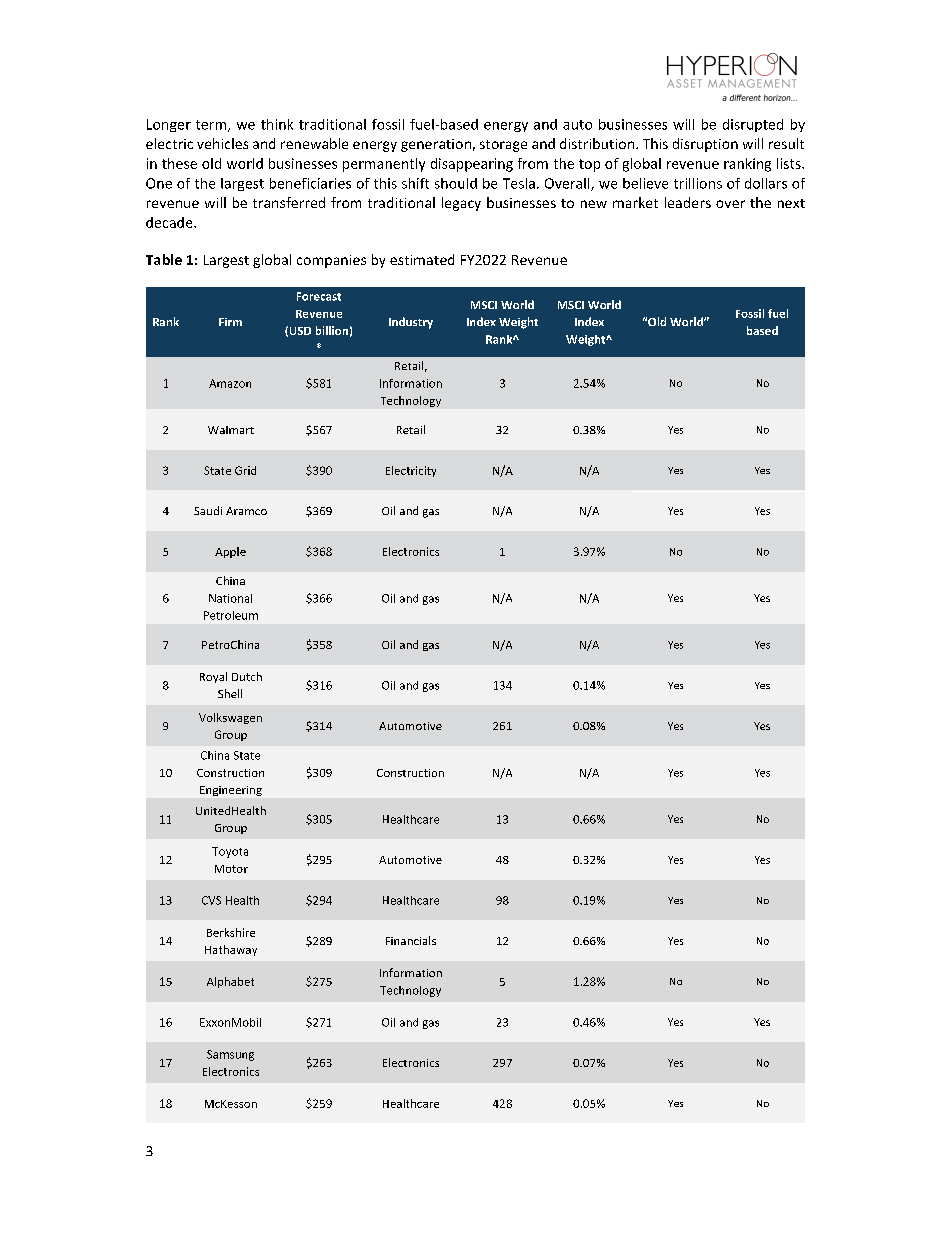 The width and height of the screenshot is (952, 1233). What do you see at coordinates (247, 676) in the screenshot?
I see `Dutch` at bounding box center [247, 676].
